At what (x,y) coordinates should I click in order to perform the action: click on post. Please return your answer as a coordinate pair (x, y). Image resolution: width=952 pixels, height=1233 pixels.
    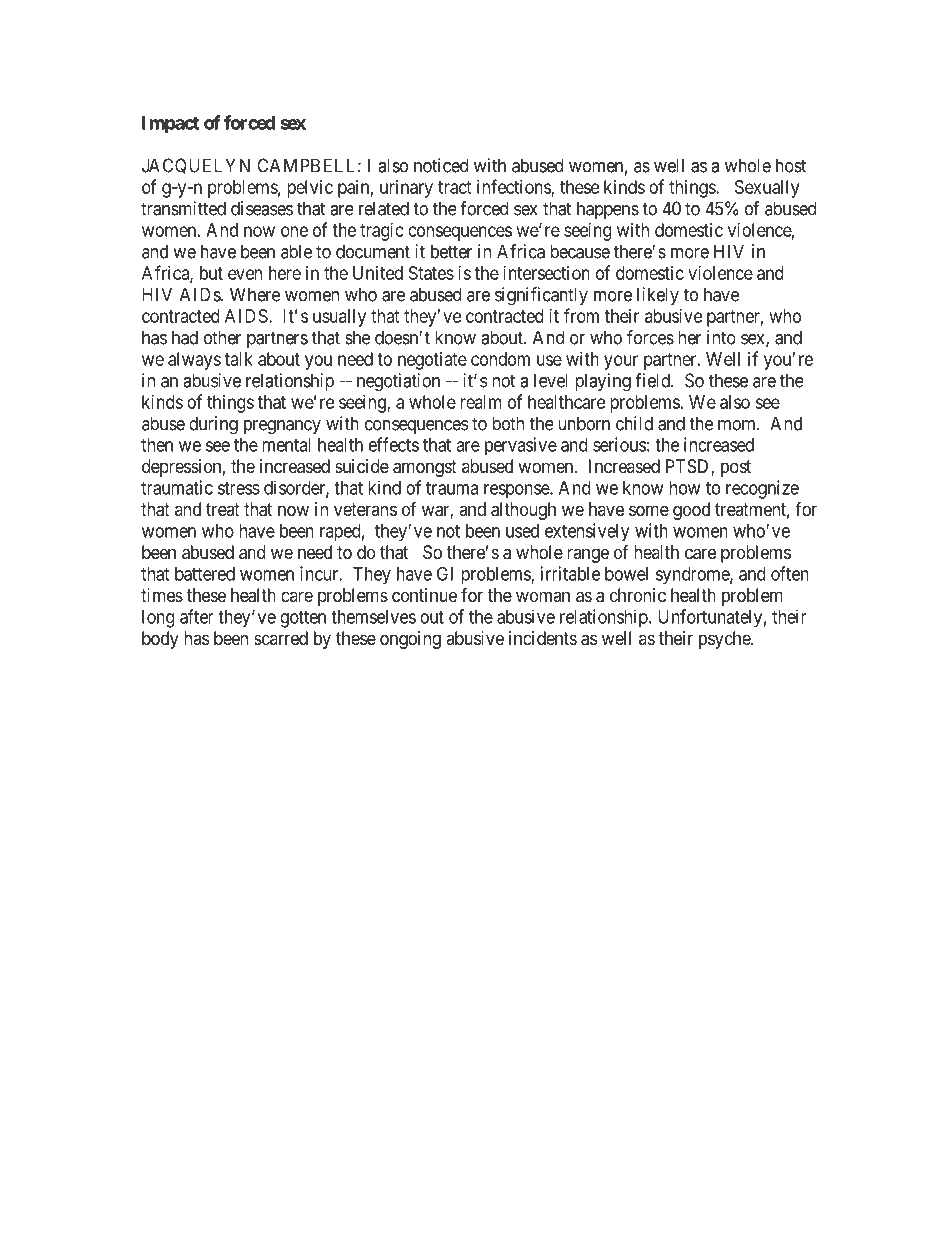
    Looking at the image, I should click on (736, 468).
